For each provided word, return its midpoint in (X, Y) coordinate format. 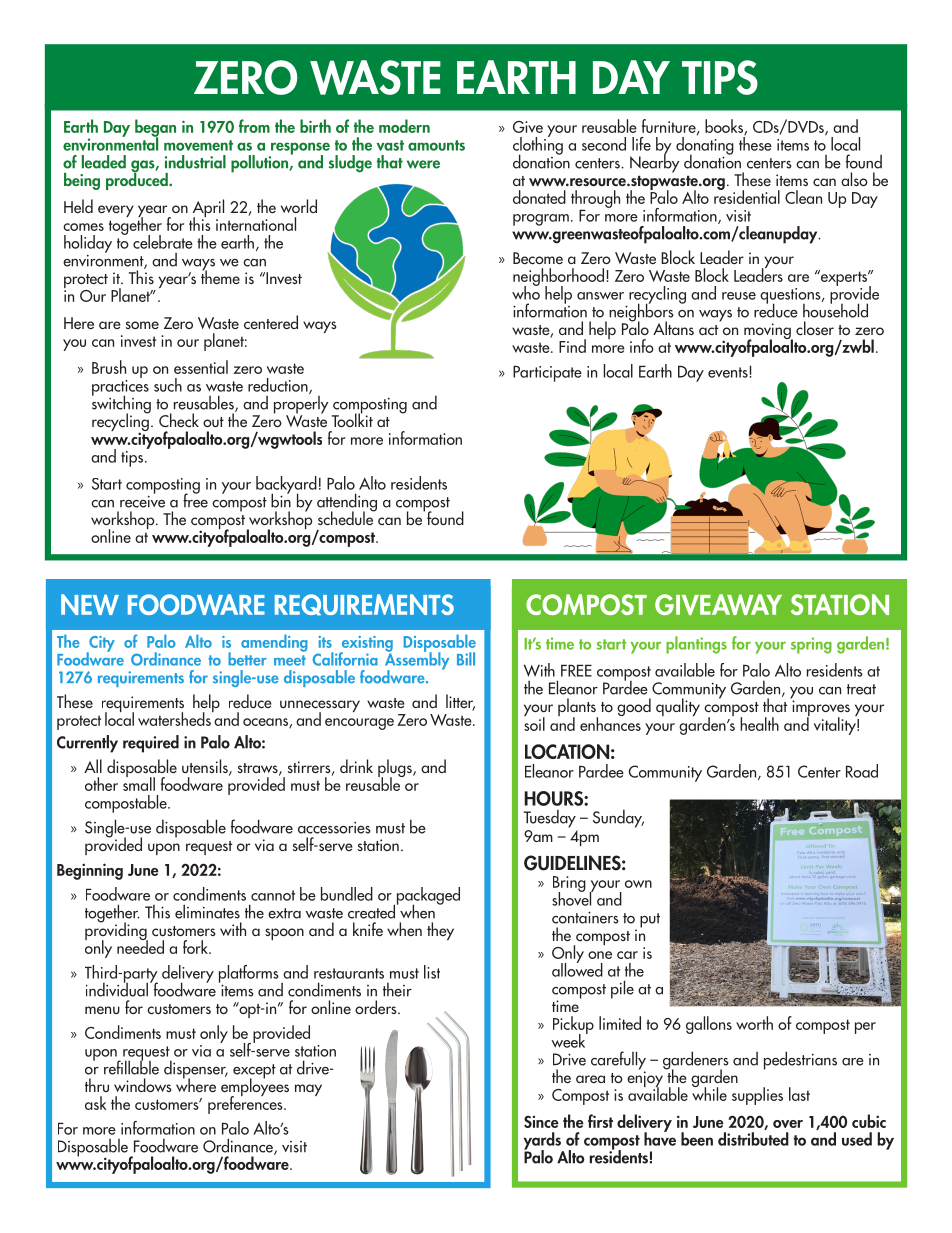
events (729, 372)
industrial (195, 162)
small (139, 783)
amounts (436, 145)
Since (541, 1122)
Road (862, 771)
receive (142, 500)
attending (347, 503)
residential (747, 196)
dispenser (196, 1070)
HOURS (554, 798)
